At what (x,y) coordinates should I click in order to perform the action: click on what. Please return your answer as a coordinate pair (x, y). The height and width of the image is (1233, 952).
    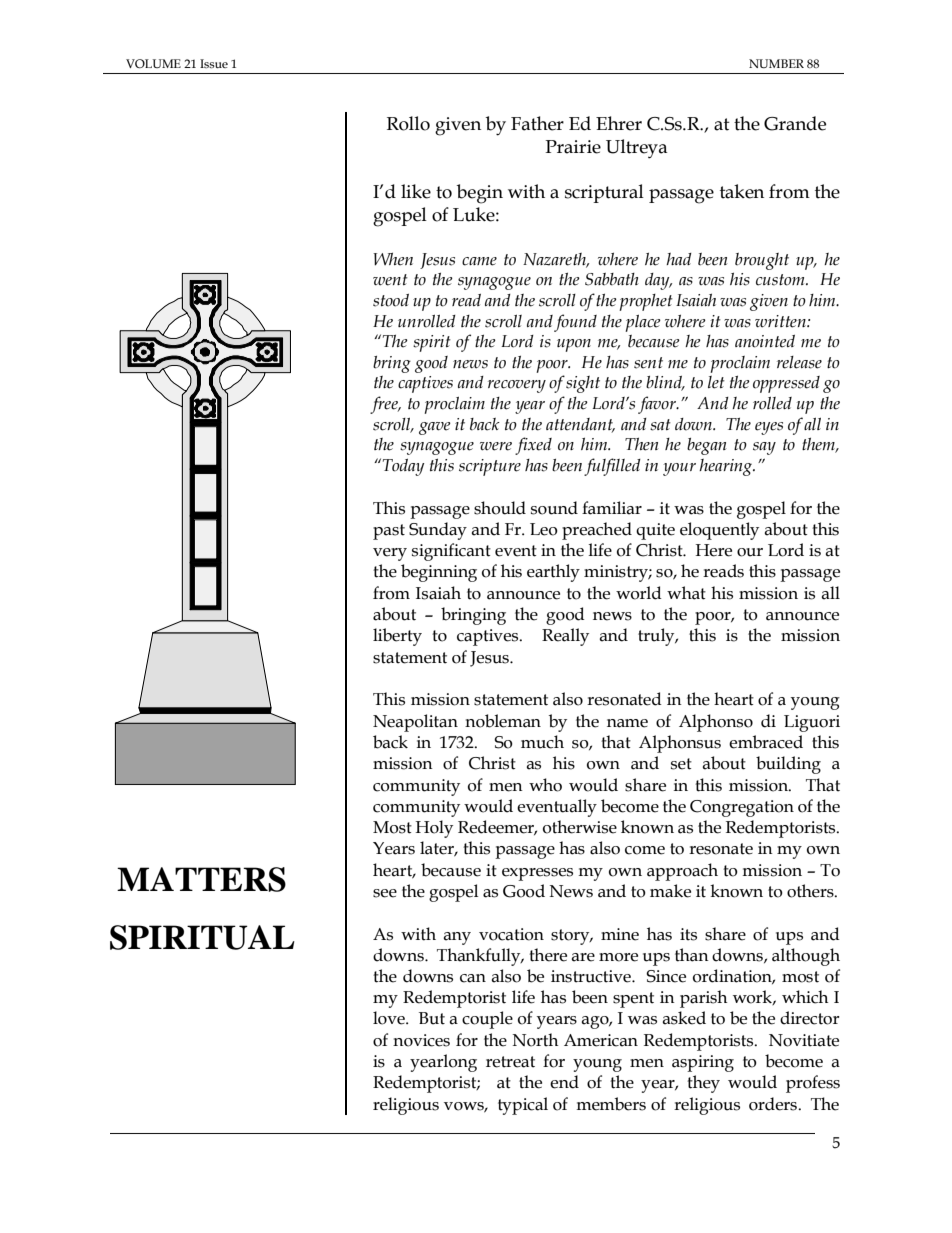
    Looking at the image, I should click on (686, 593).
